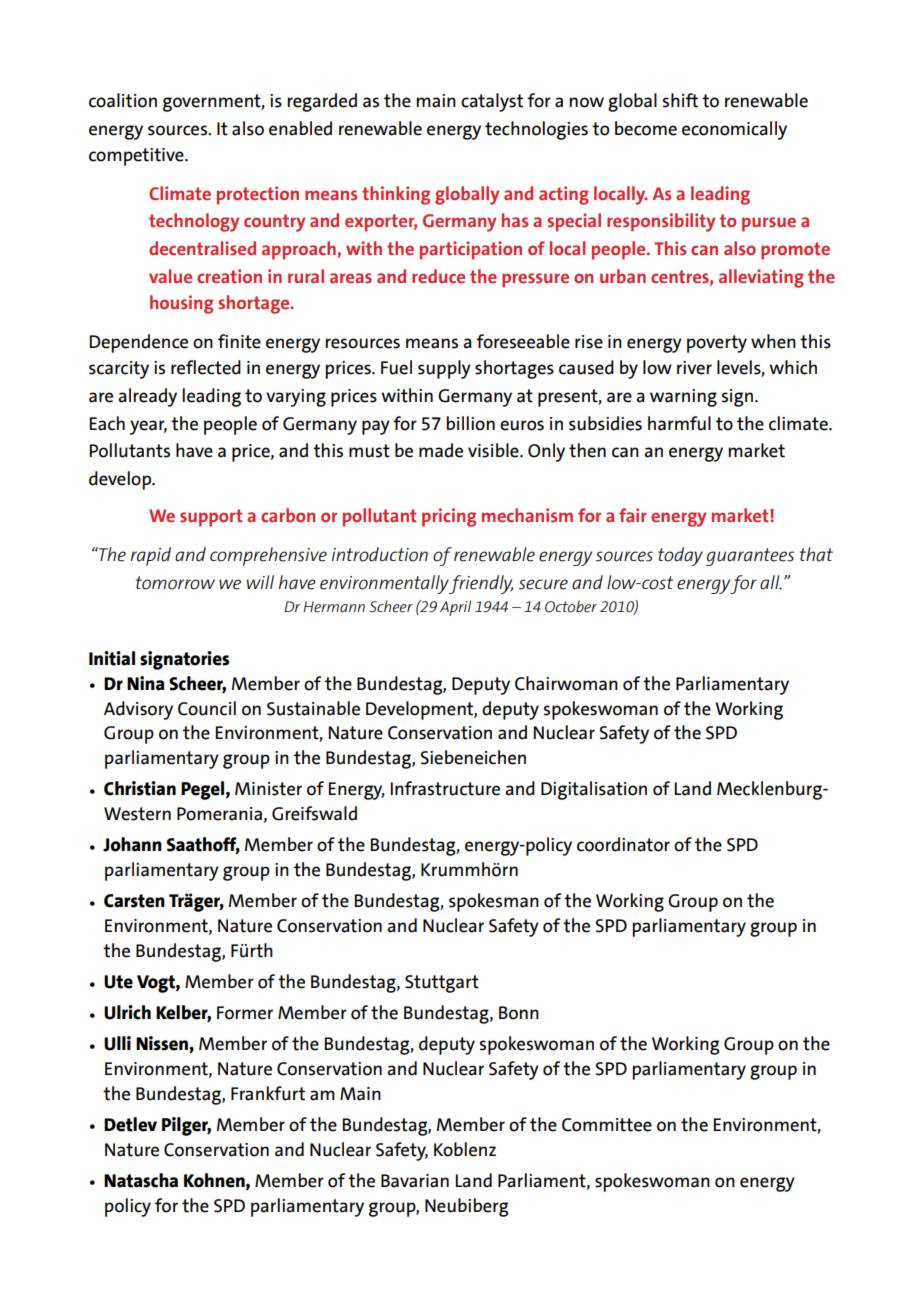 This screenshot has width=924, height=1308. I want to click on April, so click(455, 608).
